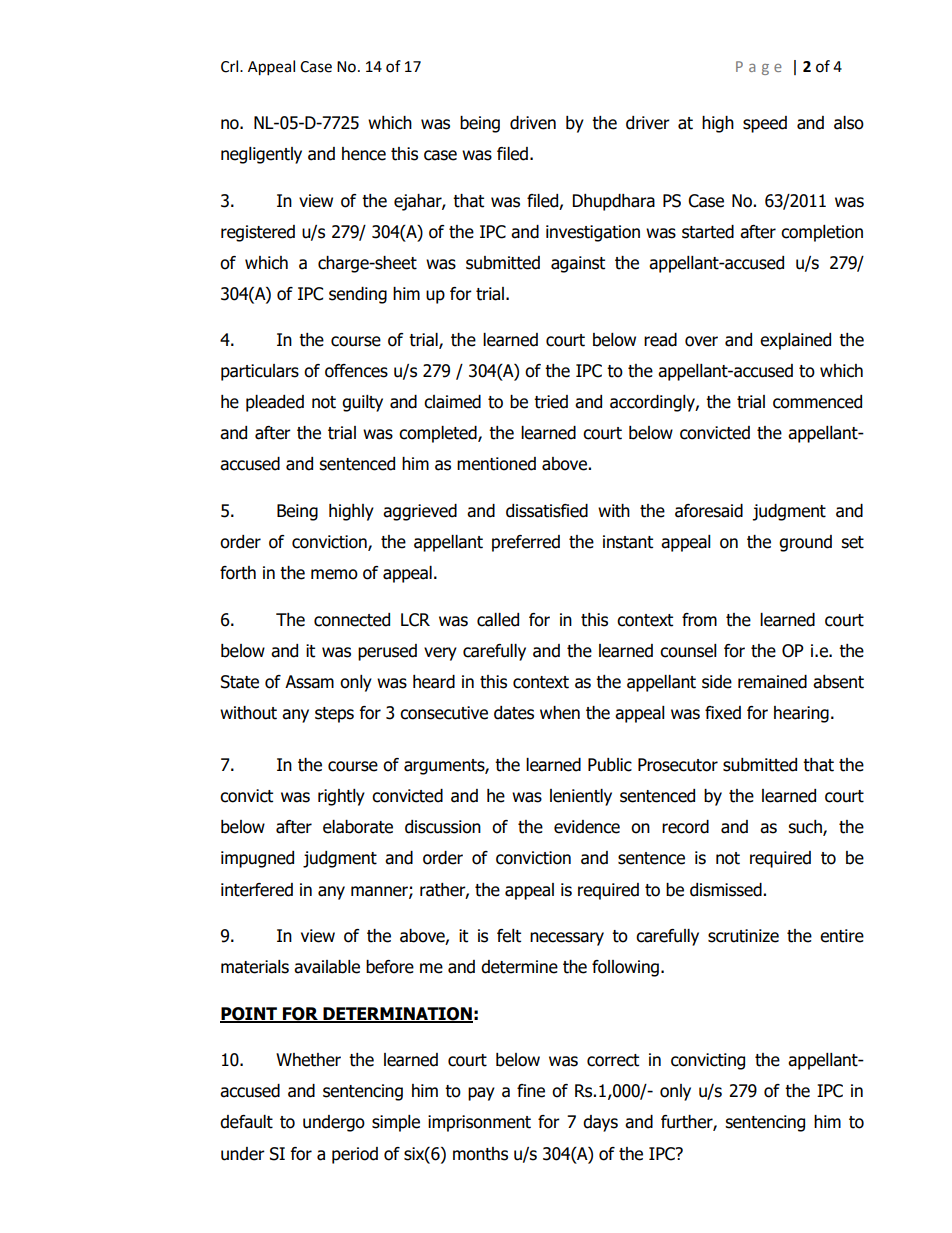 The width and height of the page is (952, 1233). What do you see at coordinates (600, 1123) in the page?
I see `days` at bounding box center [600, 1123].
